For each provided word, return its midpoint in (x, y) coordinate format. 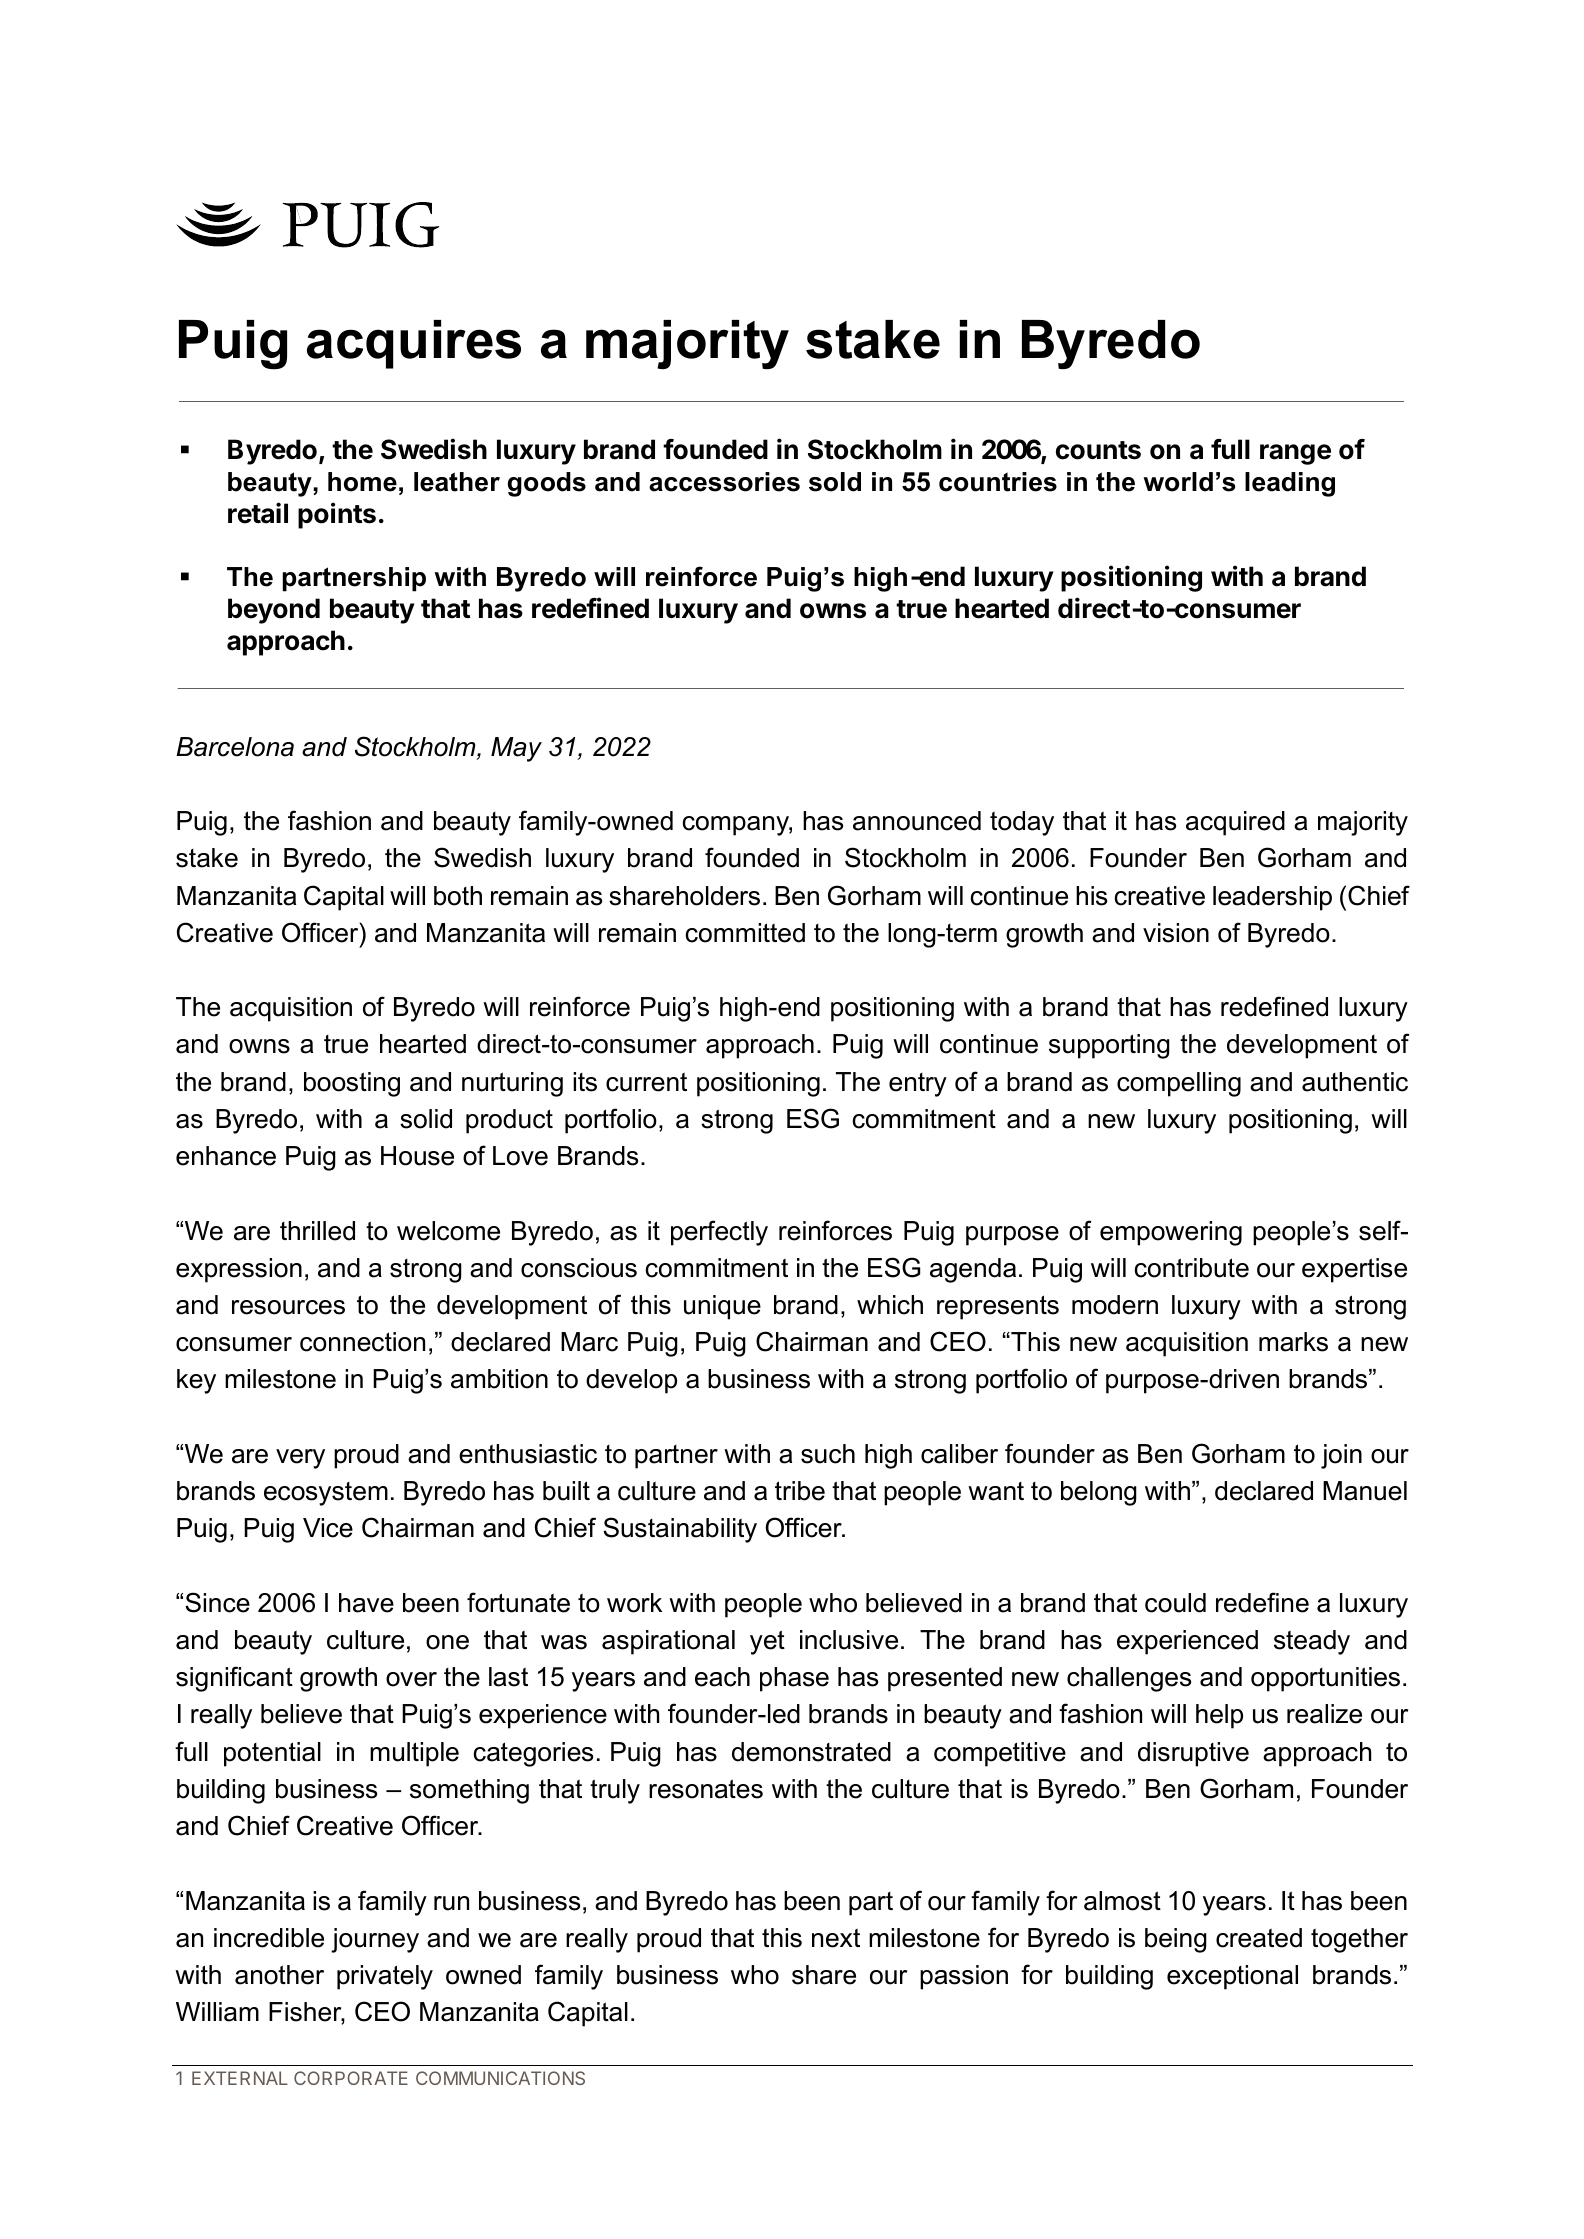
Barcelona (235, 747)
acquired (1235, 823)
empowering (1171, 1233)
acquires (414, 344)
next (836, 1938)
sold (835, 482)
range (1295, 454)
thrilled (317, 1231)
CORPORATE (351, 2078)
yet (767, 1642)
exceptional (1232, 1977)
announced (917, 821)
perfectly (719, 1233)
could (1175, 1603)
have (366, 1603)
